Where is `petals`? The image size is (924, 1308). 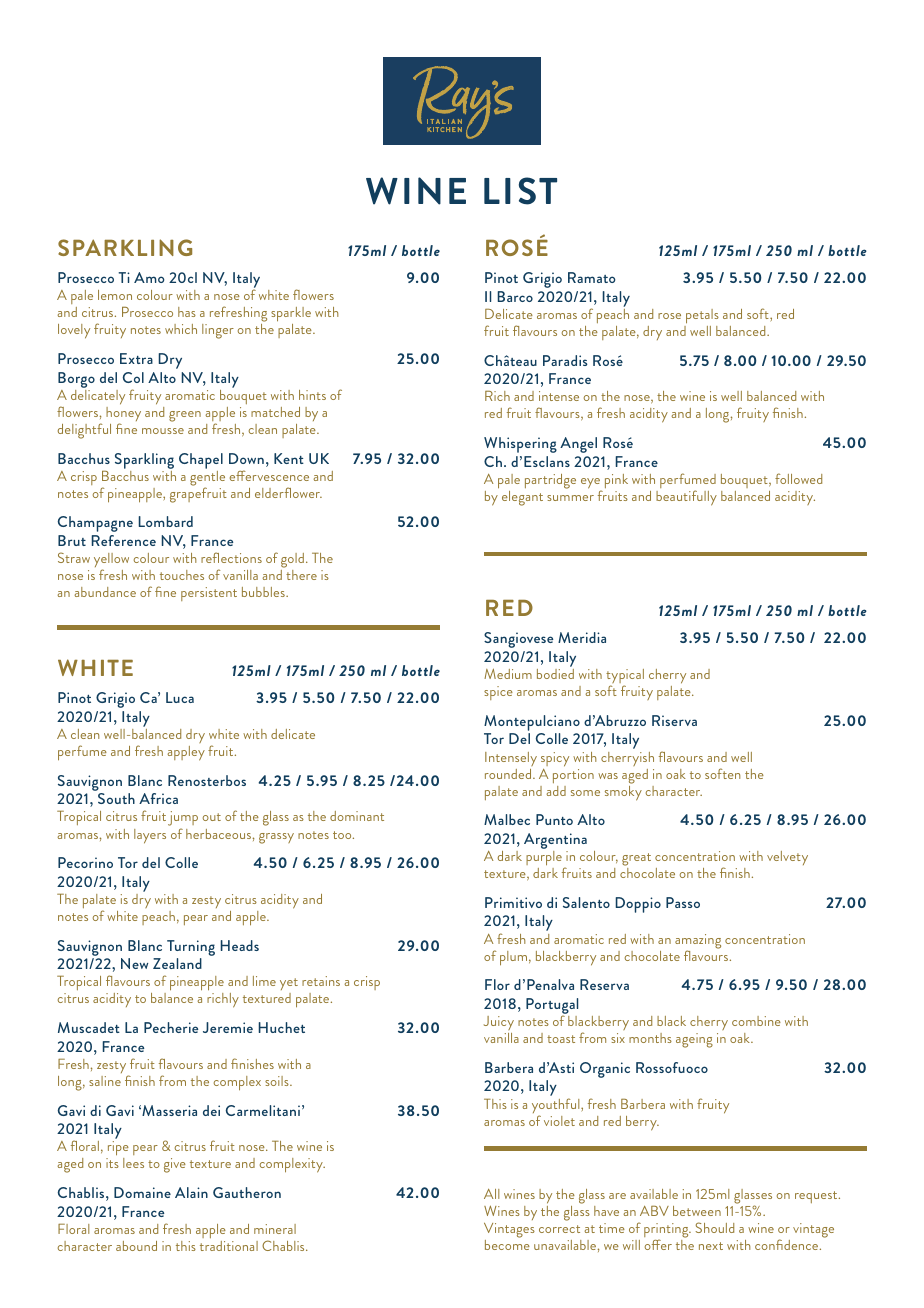 petals is located at coordinates (702, 316).
